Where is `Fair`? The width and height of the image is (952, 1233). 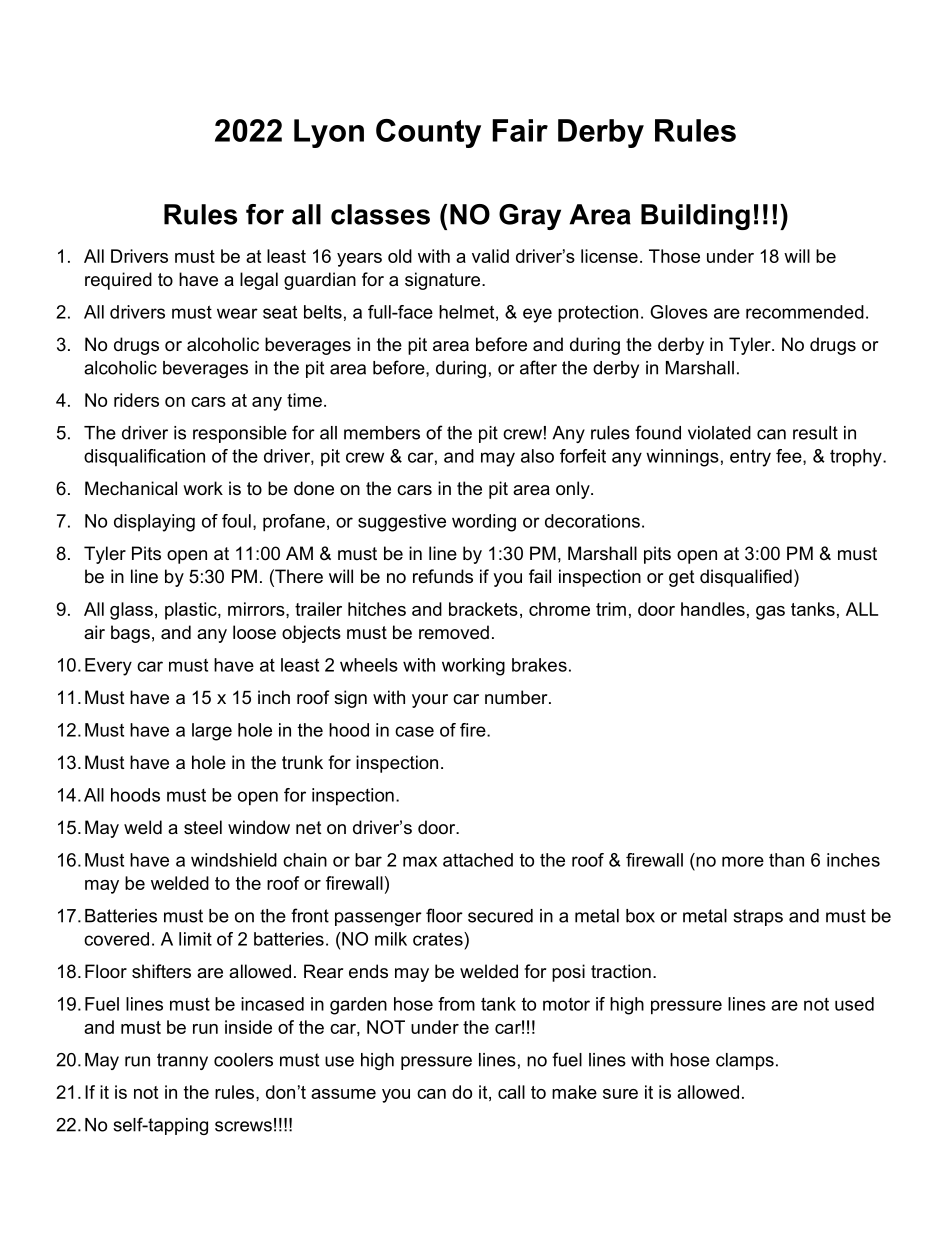 Fair is located at coordinates (520, 130).
